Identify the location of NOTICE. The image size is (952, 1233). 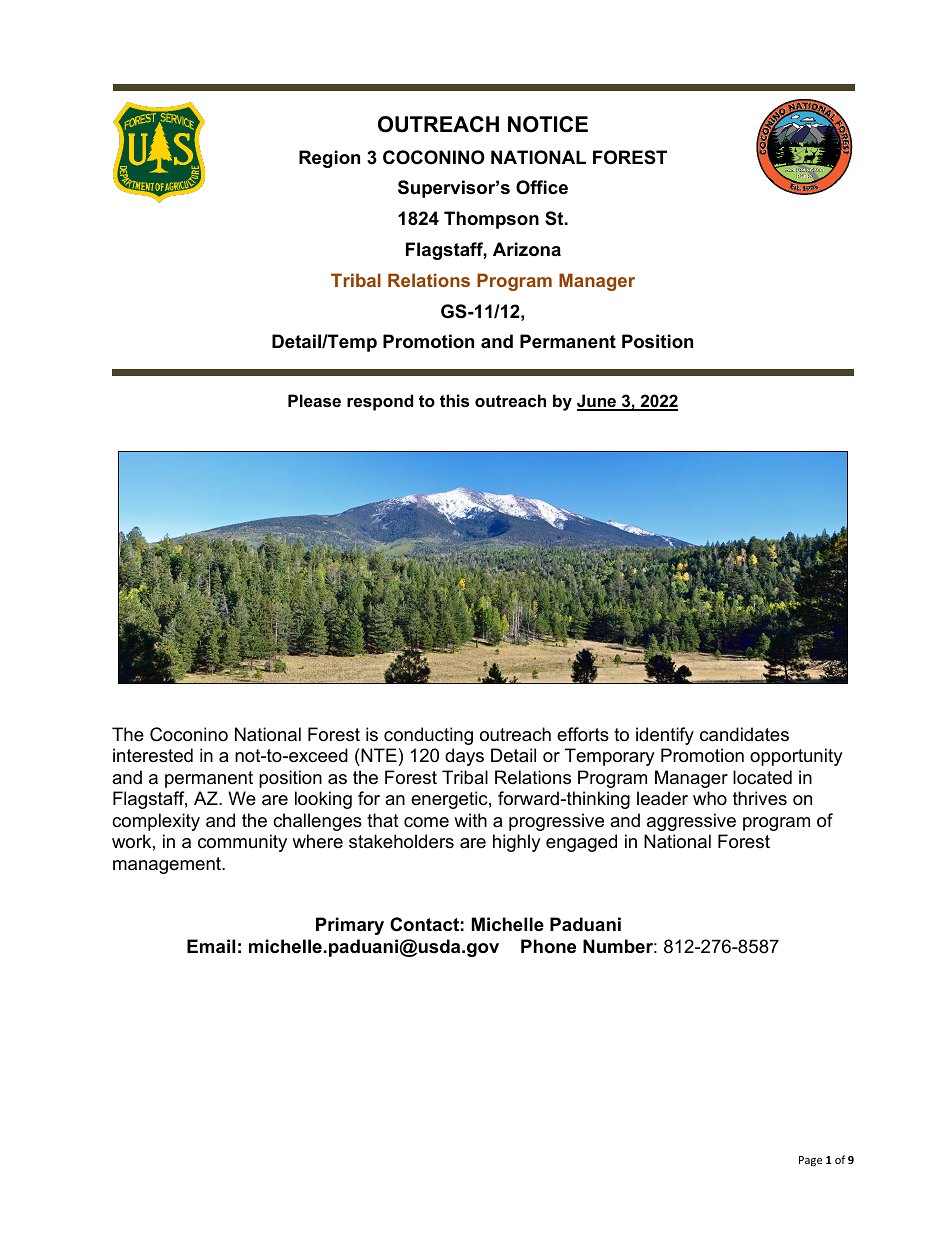
(548, 124).
